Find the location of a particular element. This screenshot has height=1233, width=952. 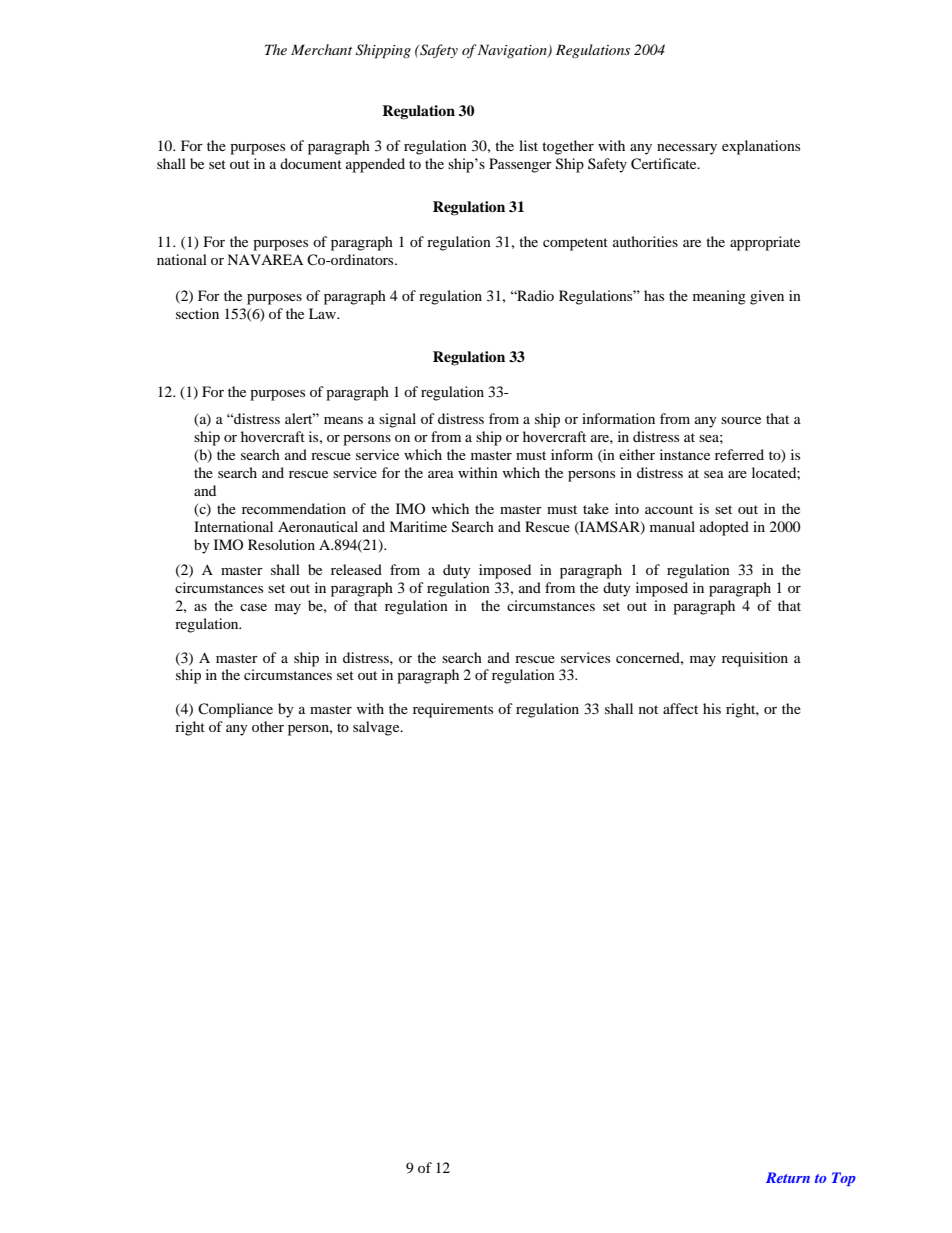

his is located at coordinates (712, 708).
